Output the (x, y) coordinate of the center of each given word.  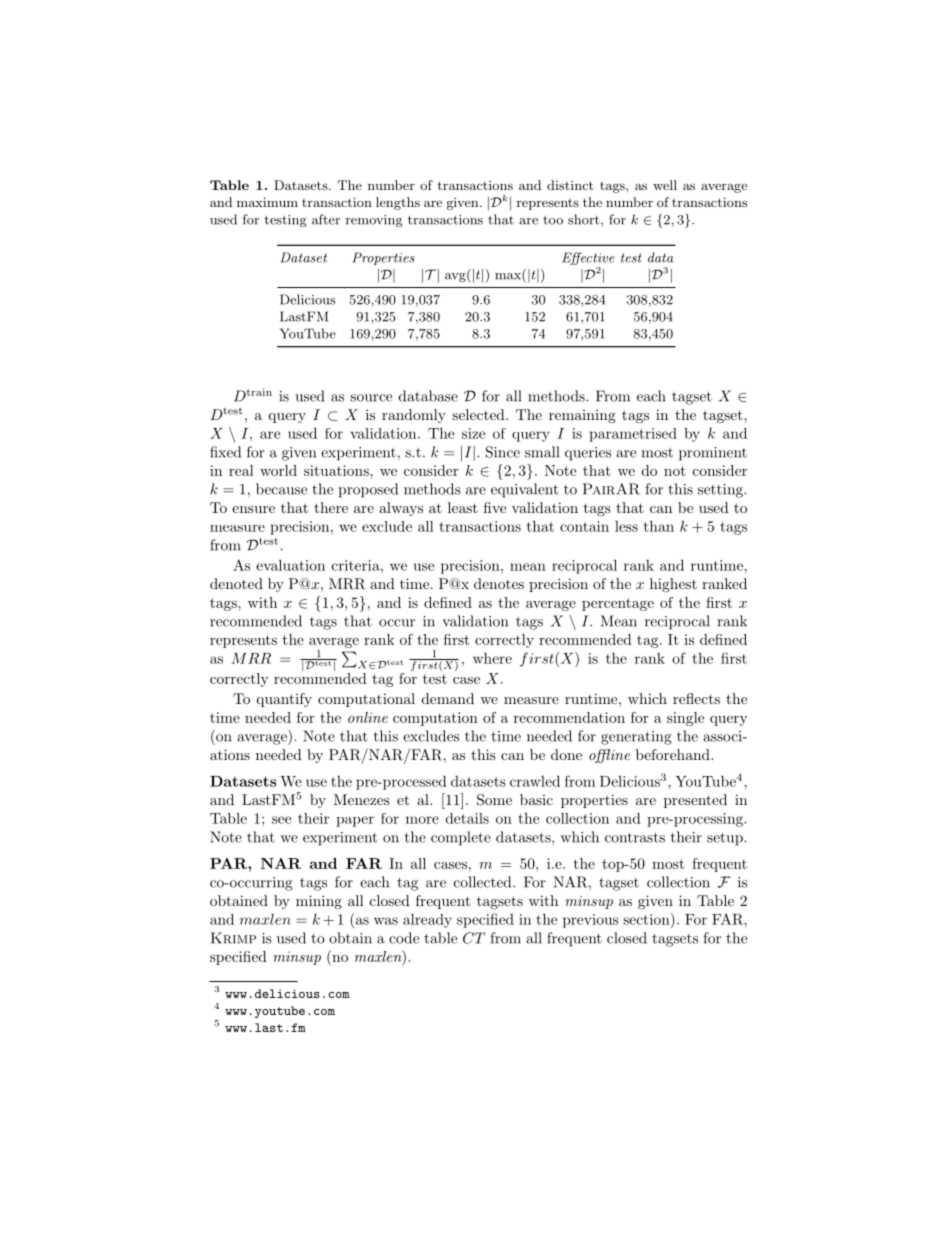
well (665, 185)
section (647, 919)
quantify (284, 700)
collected (484, 882)
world (278, 470)
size (473, 433)
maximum (267, 202)
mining (319, 902)
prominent (713, 454)
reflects (696, 698)
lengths (398, 203)
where (492, 658)
